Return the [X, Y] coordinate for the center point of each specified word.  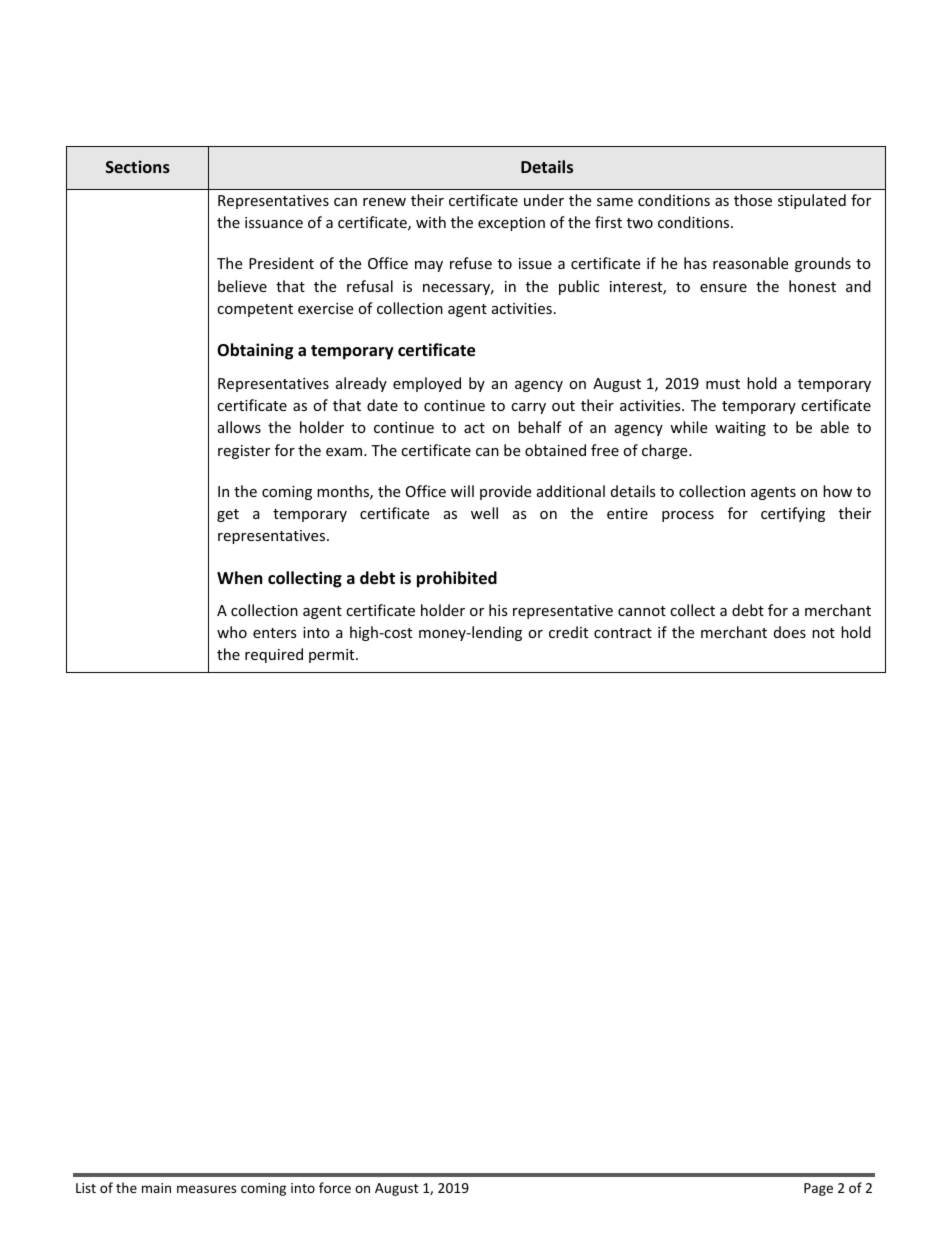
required [274, 655]
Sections [138, 166]
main [156, 1188]
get [228, 515]
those [753, 200]
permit [333, 656]
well [484, 513]
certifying [793, 514]
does [790, 632]
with [431, 222]
